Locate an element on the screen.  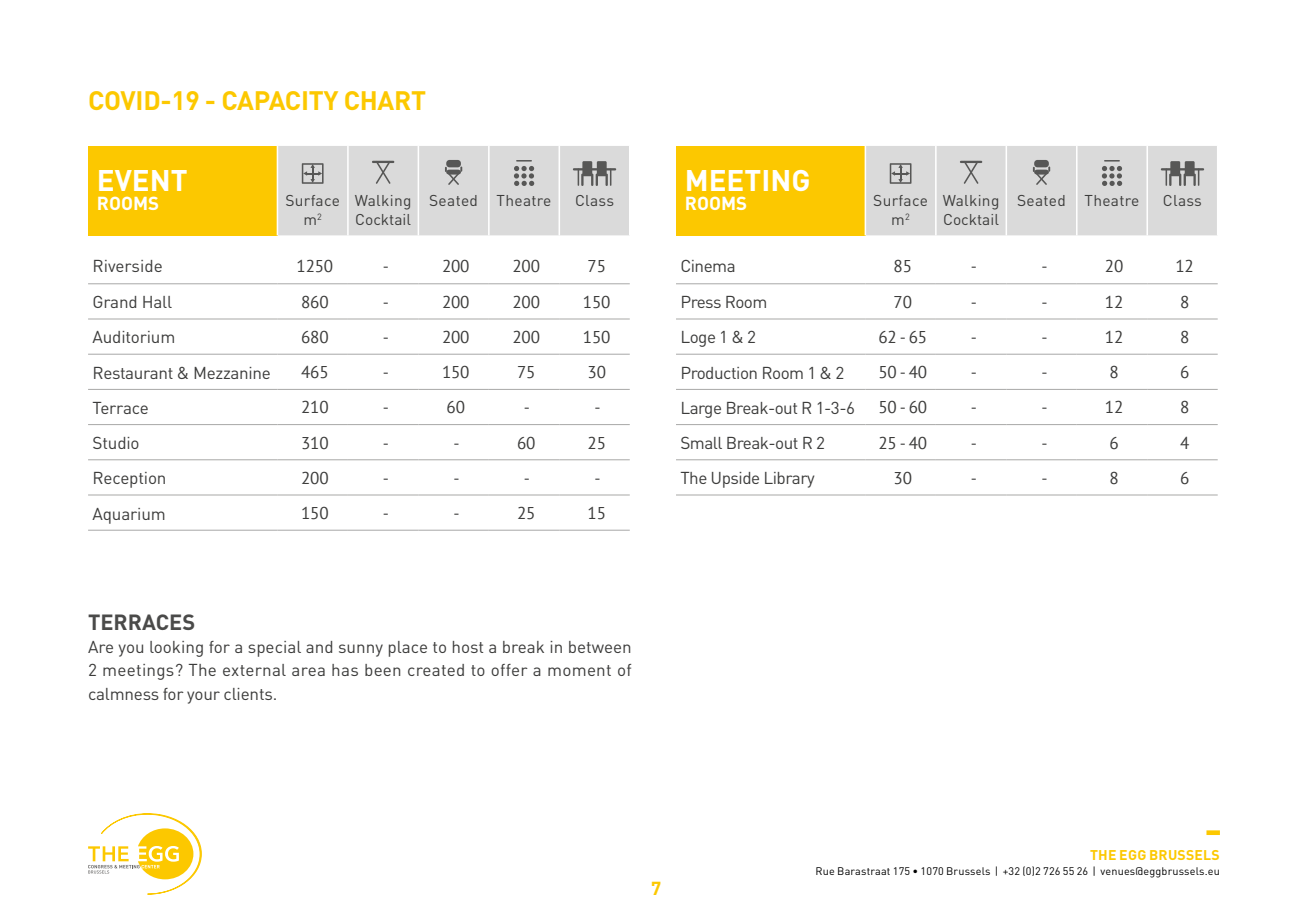
Upside is located at coordinates (735, 480).
